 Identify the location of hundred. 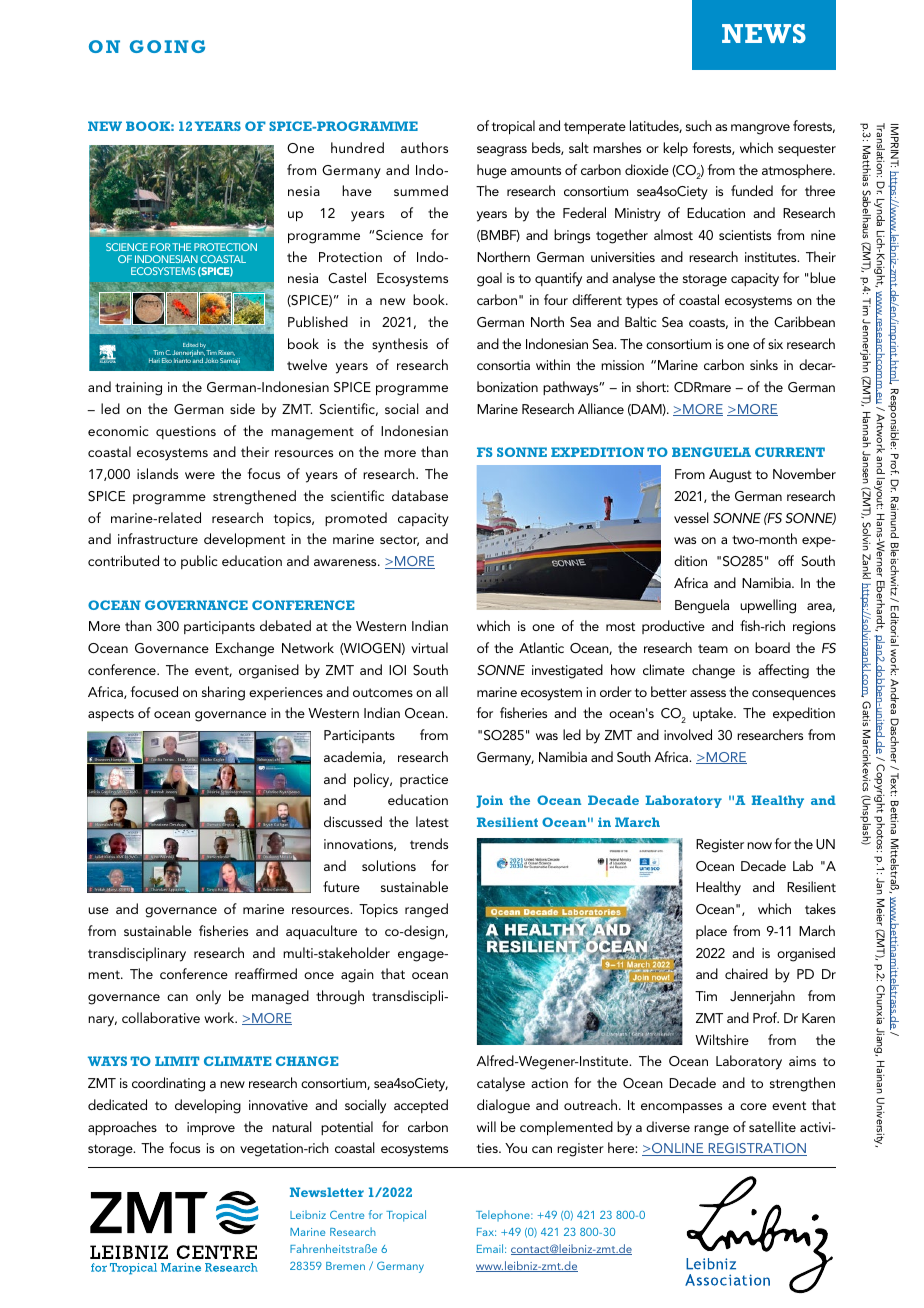
(357, 147).
